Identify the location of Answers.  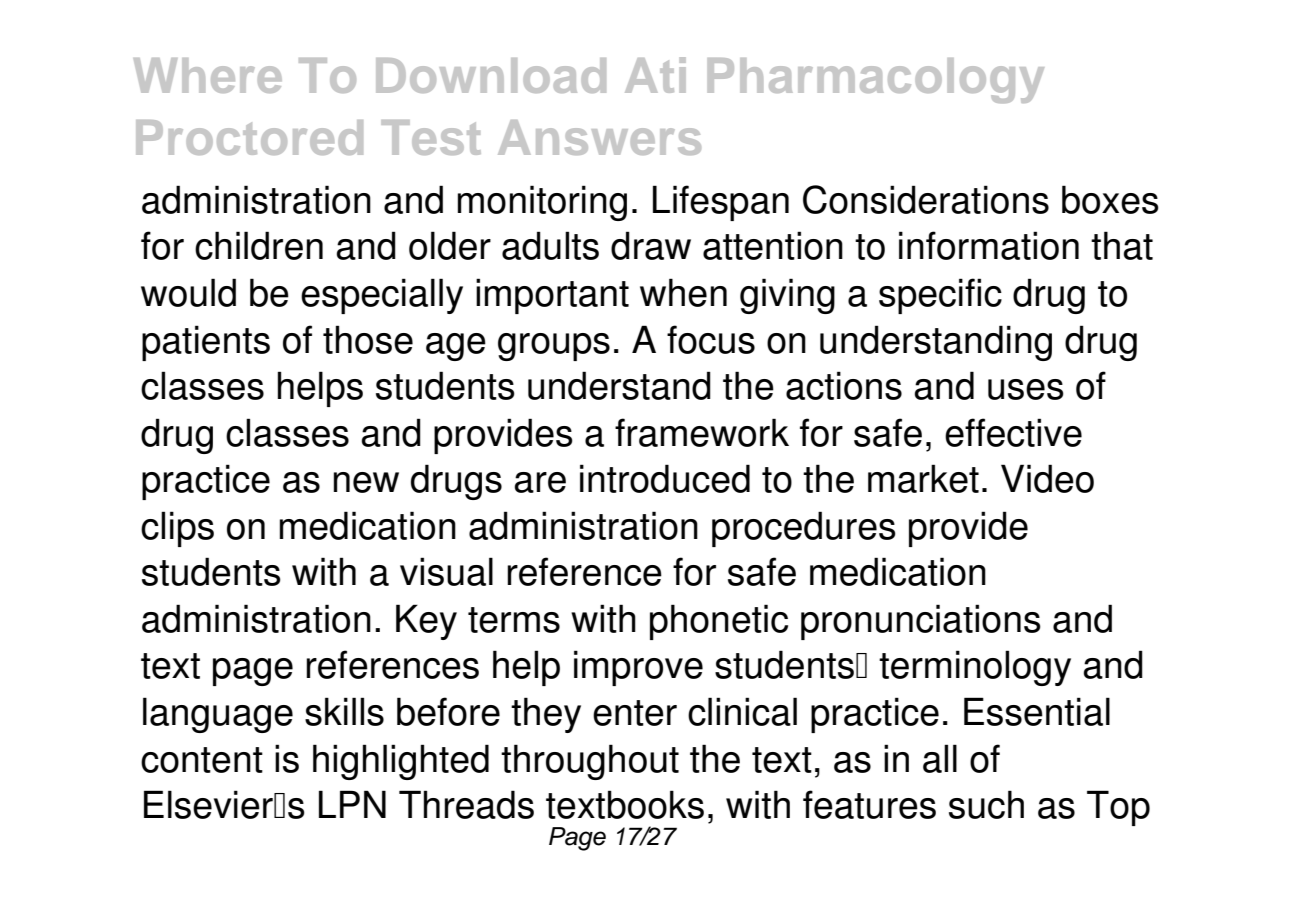
(599, 137).
